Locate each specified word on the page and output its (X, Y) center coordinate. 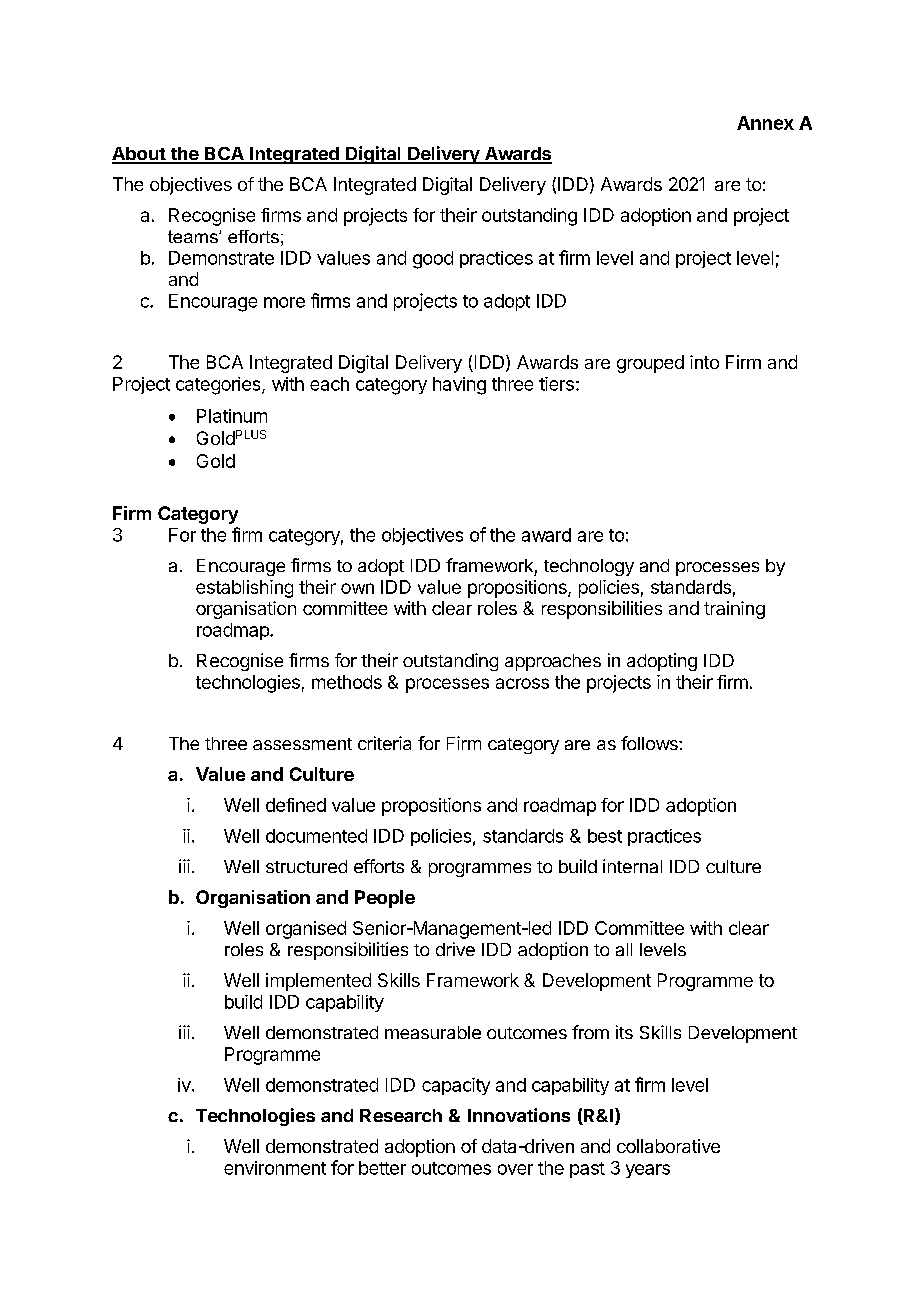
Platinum (232, 416)
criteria (384, 743)
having (459, 386)
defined (296, 805)
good (433, 260)
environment (275, 1168)
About (140, 155)
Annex (765, 123)
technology (589, 567)
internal (632, 866)
